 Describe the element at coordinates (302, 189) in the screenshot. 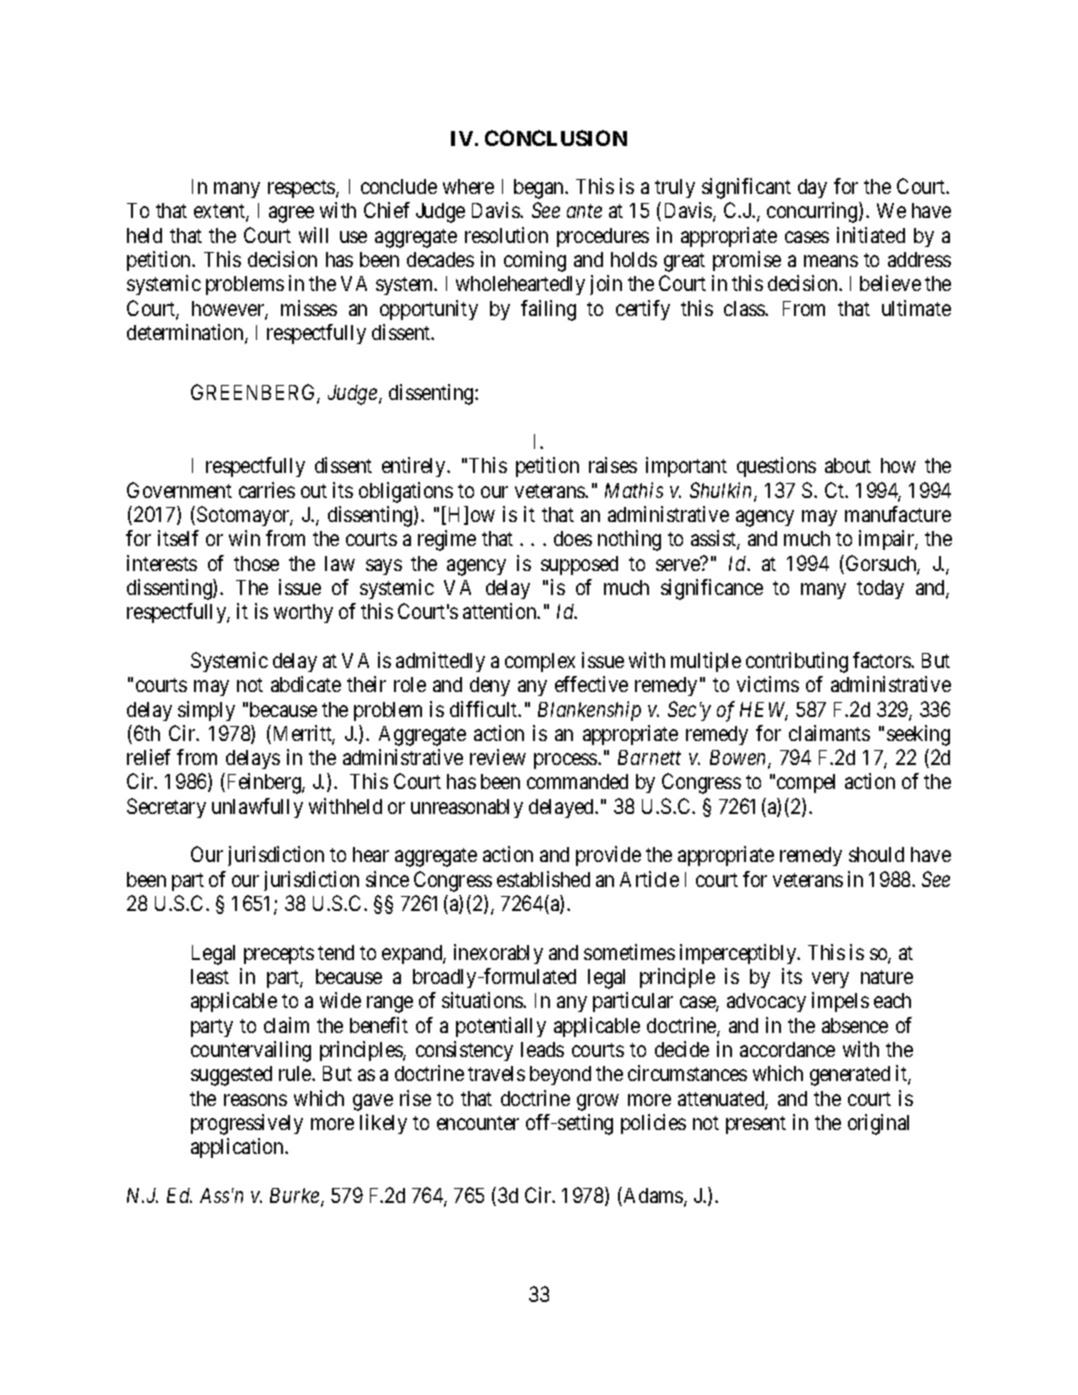

I see `respects` at that location.
